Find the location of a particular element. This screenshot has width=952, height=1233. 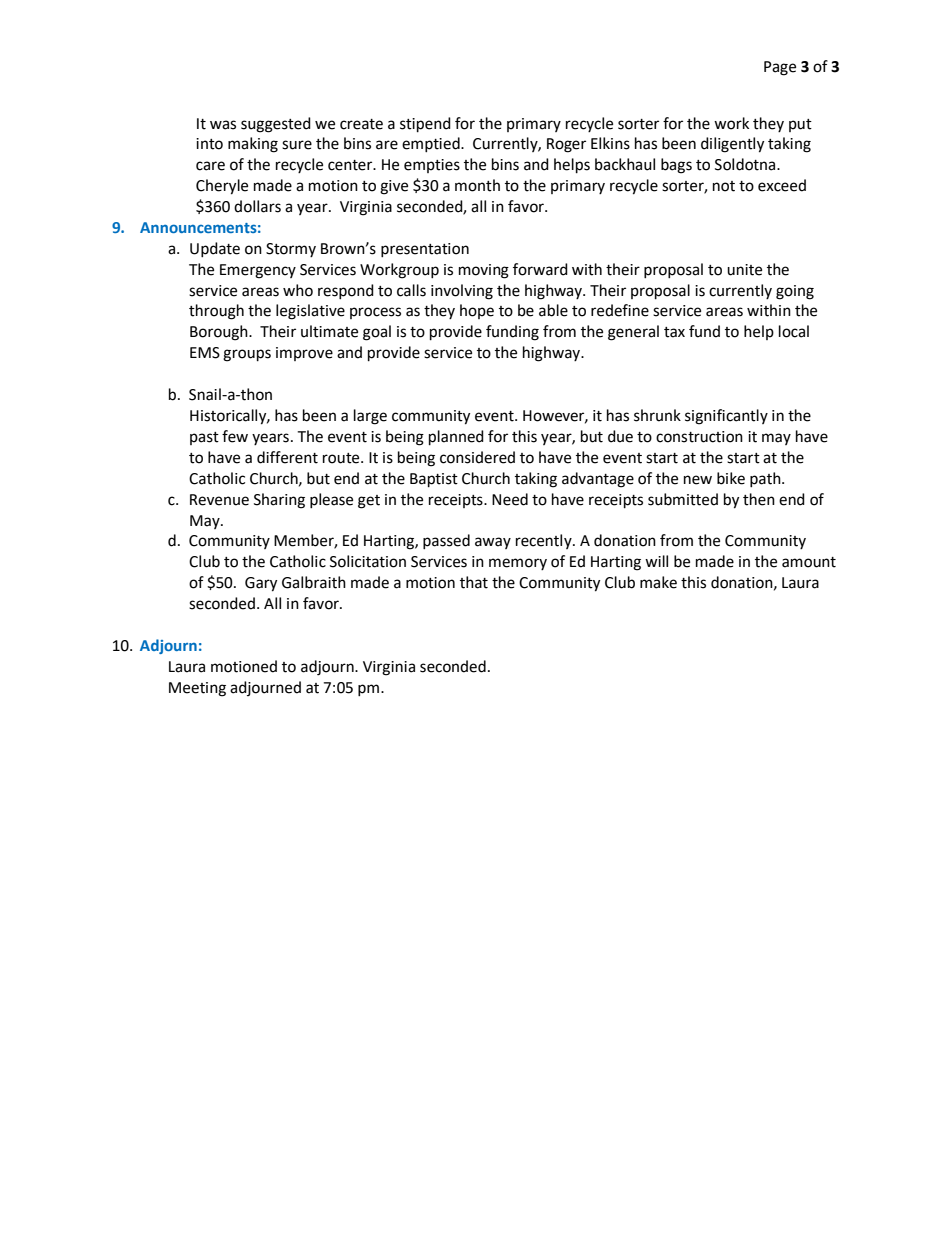

groups is located at coordinates (247, 355).
